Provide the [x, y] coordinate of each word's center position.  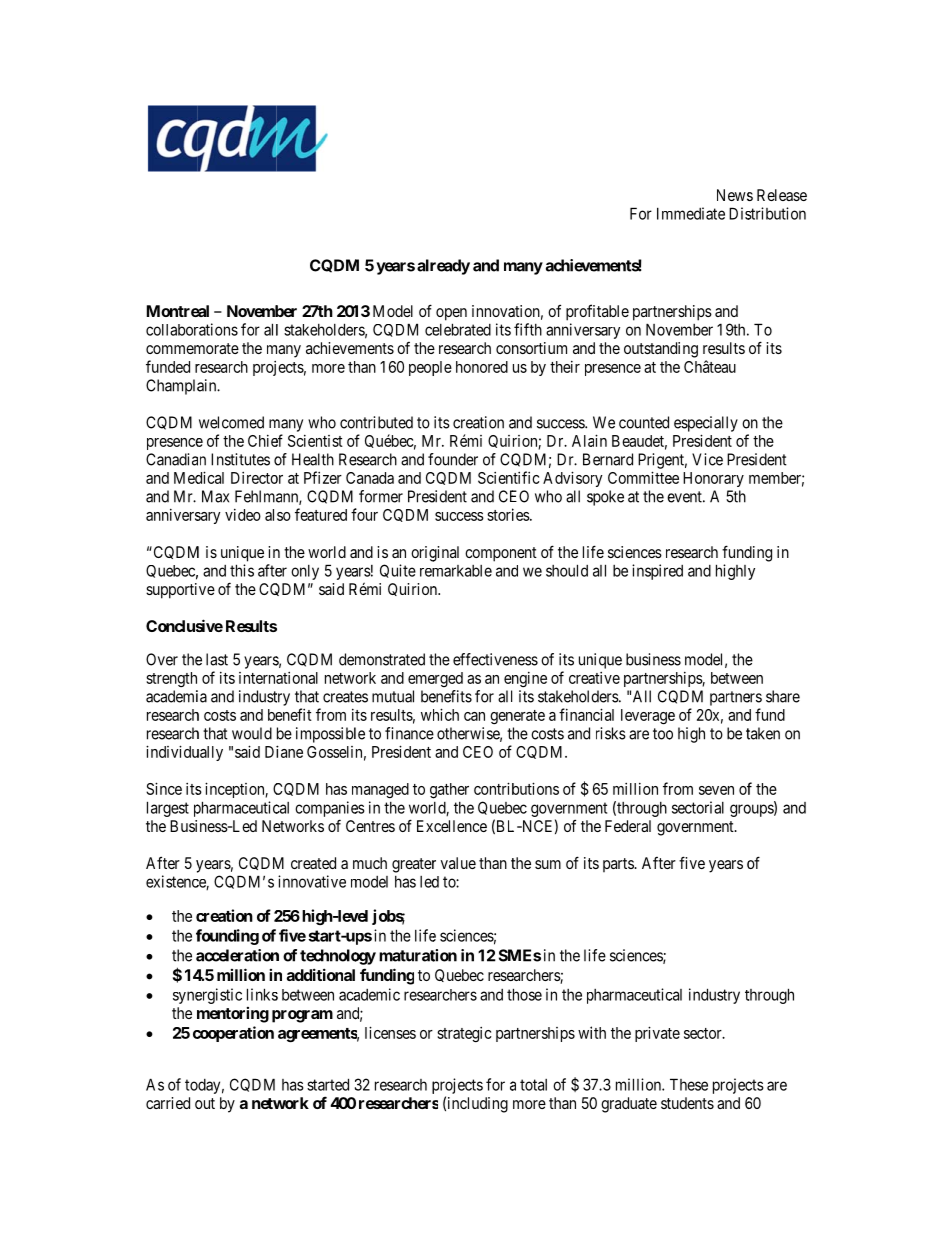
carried [168, 1103]
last [217, 659]
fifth [528, 329]
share [783, 696]
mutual [393, 696]
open [451, 314]
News [735, 195]
